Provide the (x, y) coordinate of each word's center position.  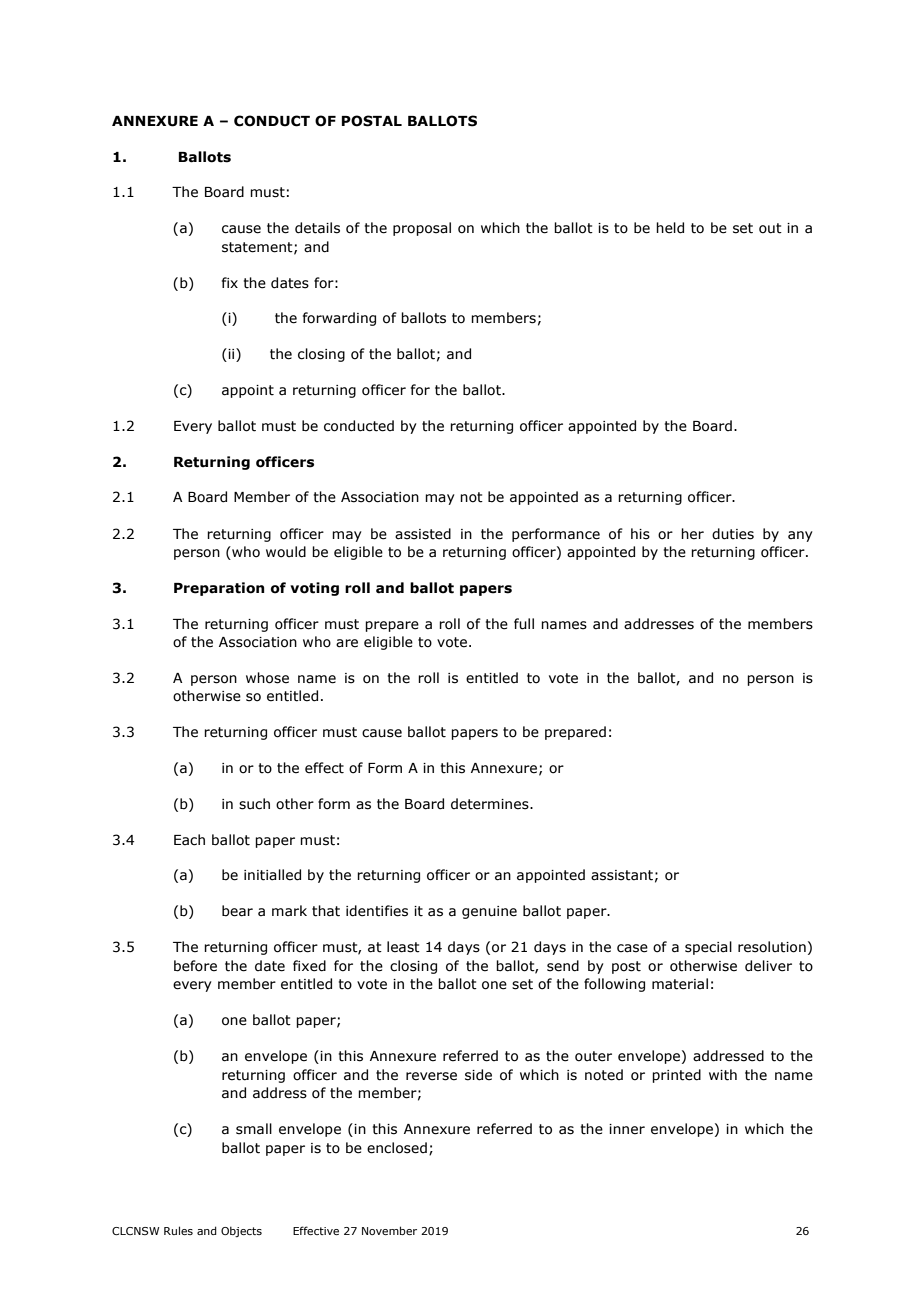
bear (237, 911)
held (670, 228)
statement (258, 248)
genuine (489, 912)
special (708, 948)
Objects (241, 1231)
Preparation (219, 589)
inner (627, 1129)
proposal (422, 229)
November (389, 1230)
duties (733, 534)
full (524, 624)
